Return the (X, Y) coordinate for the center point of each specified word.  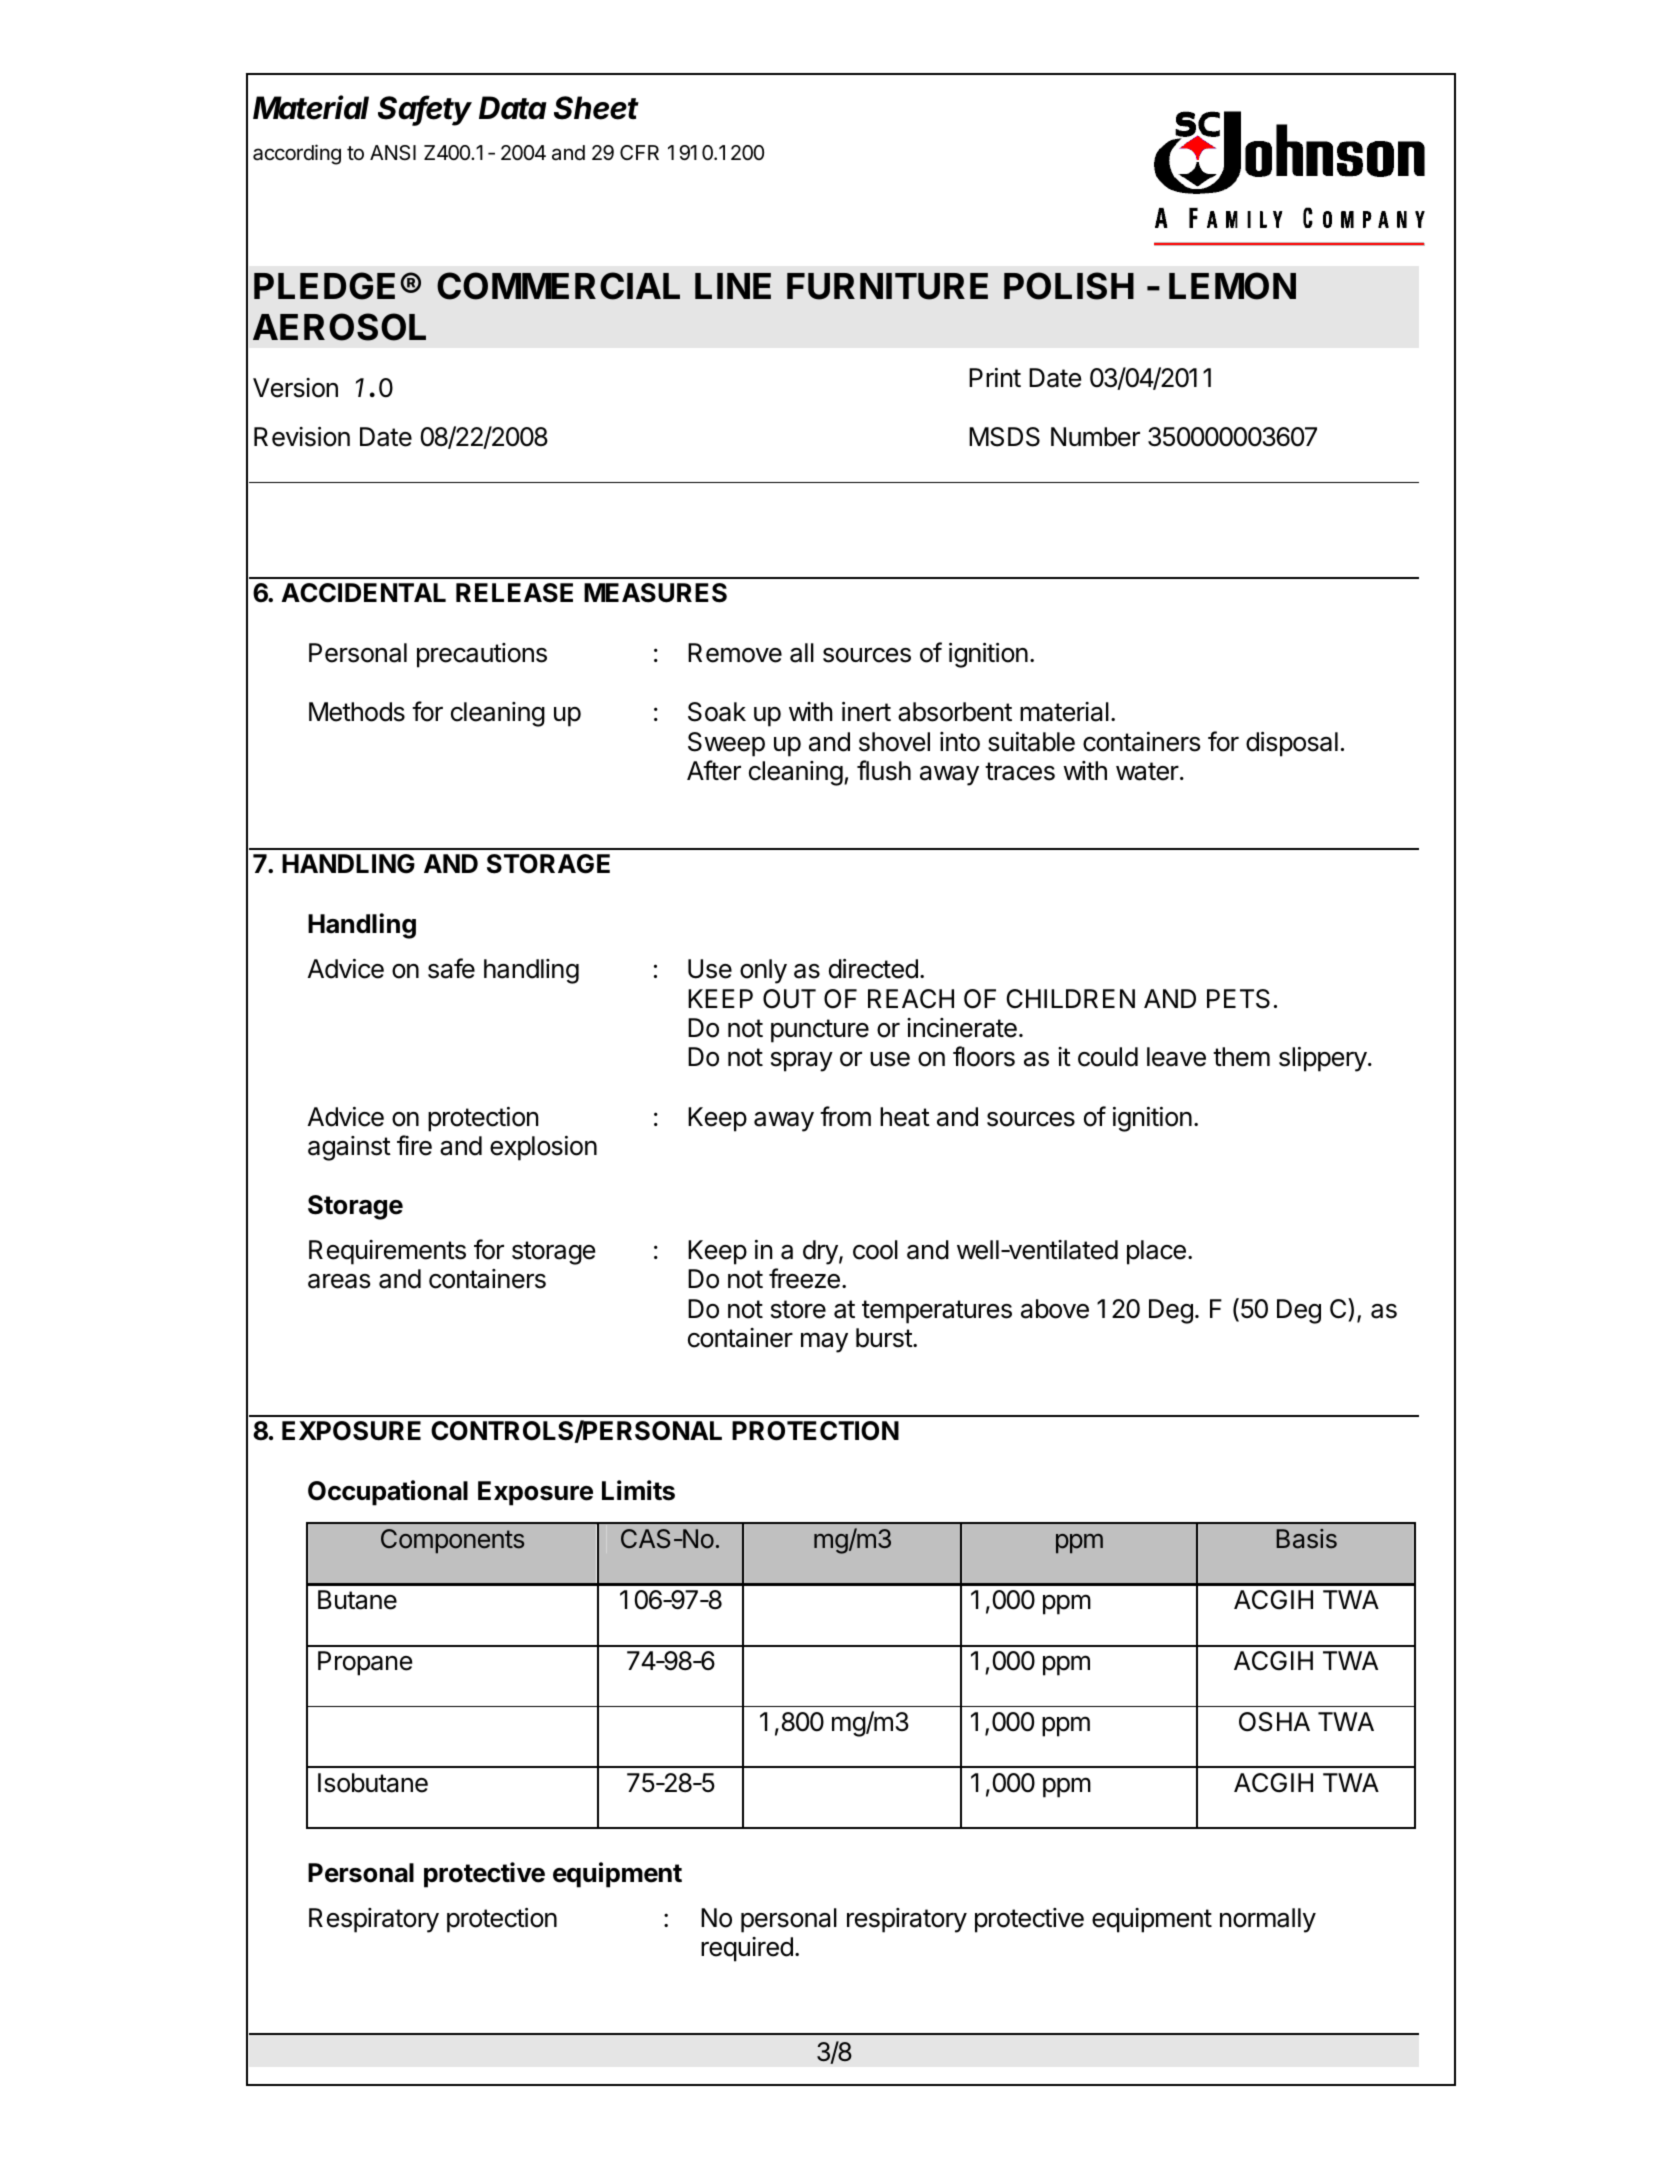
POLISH (1069, 286)
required (747, 1949)
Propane (365, 1663)
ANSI (393, 153)
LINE (733, 286)
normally (1268, 1920)
